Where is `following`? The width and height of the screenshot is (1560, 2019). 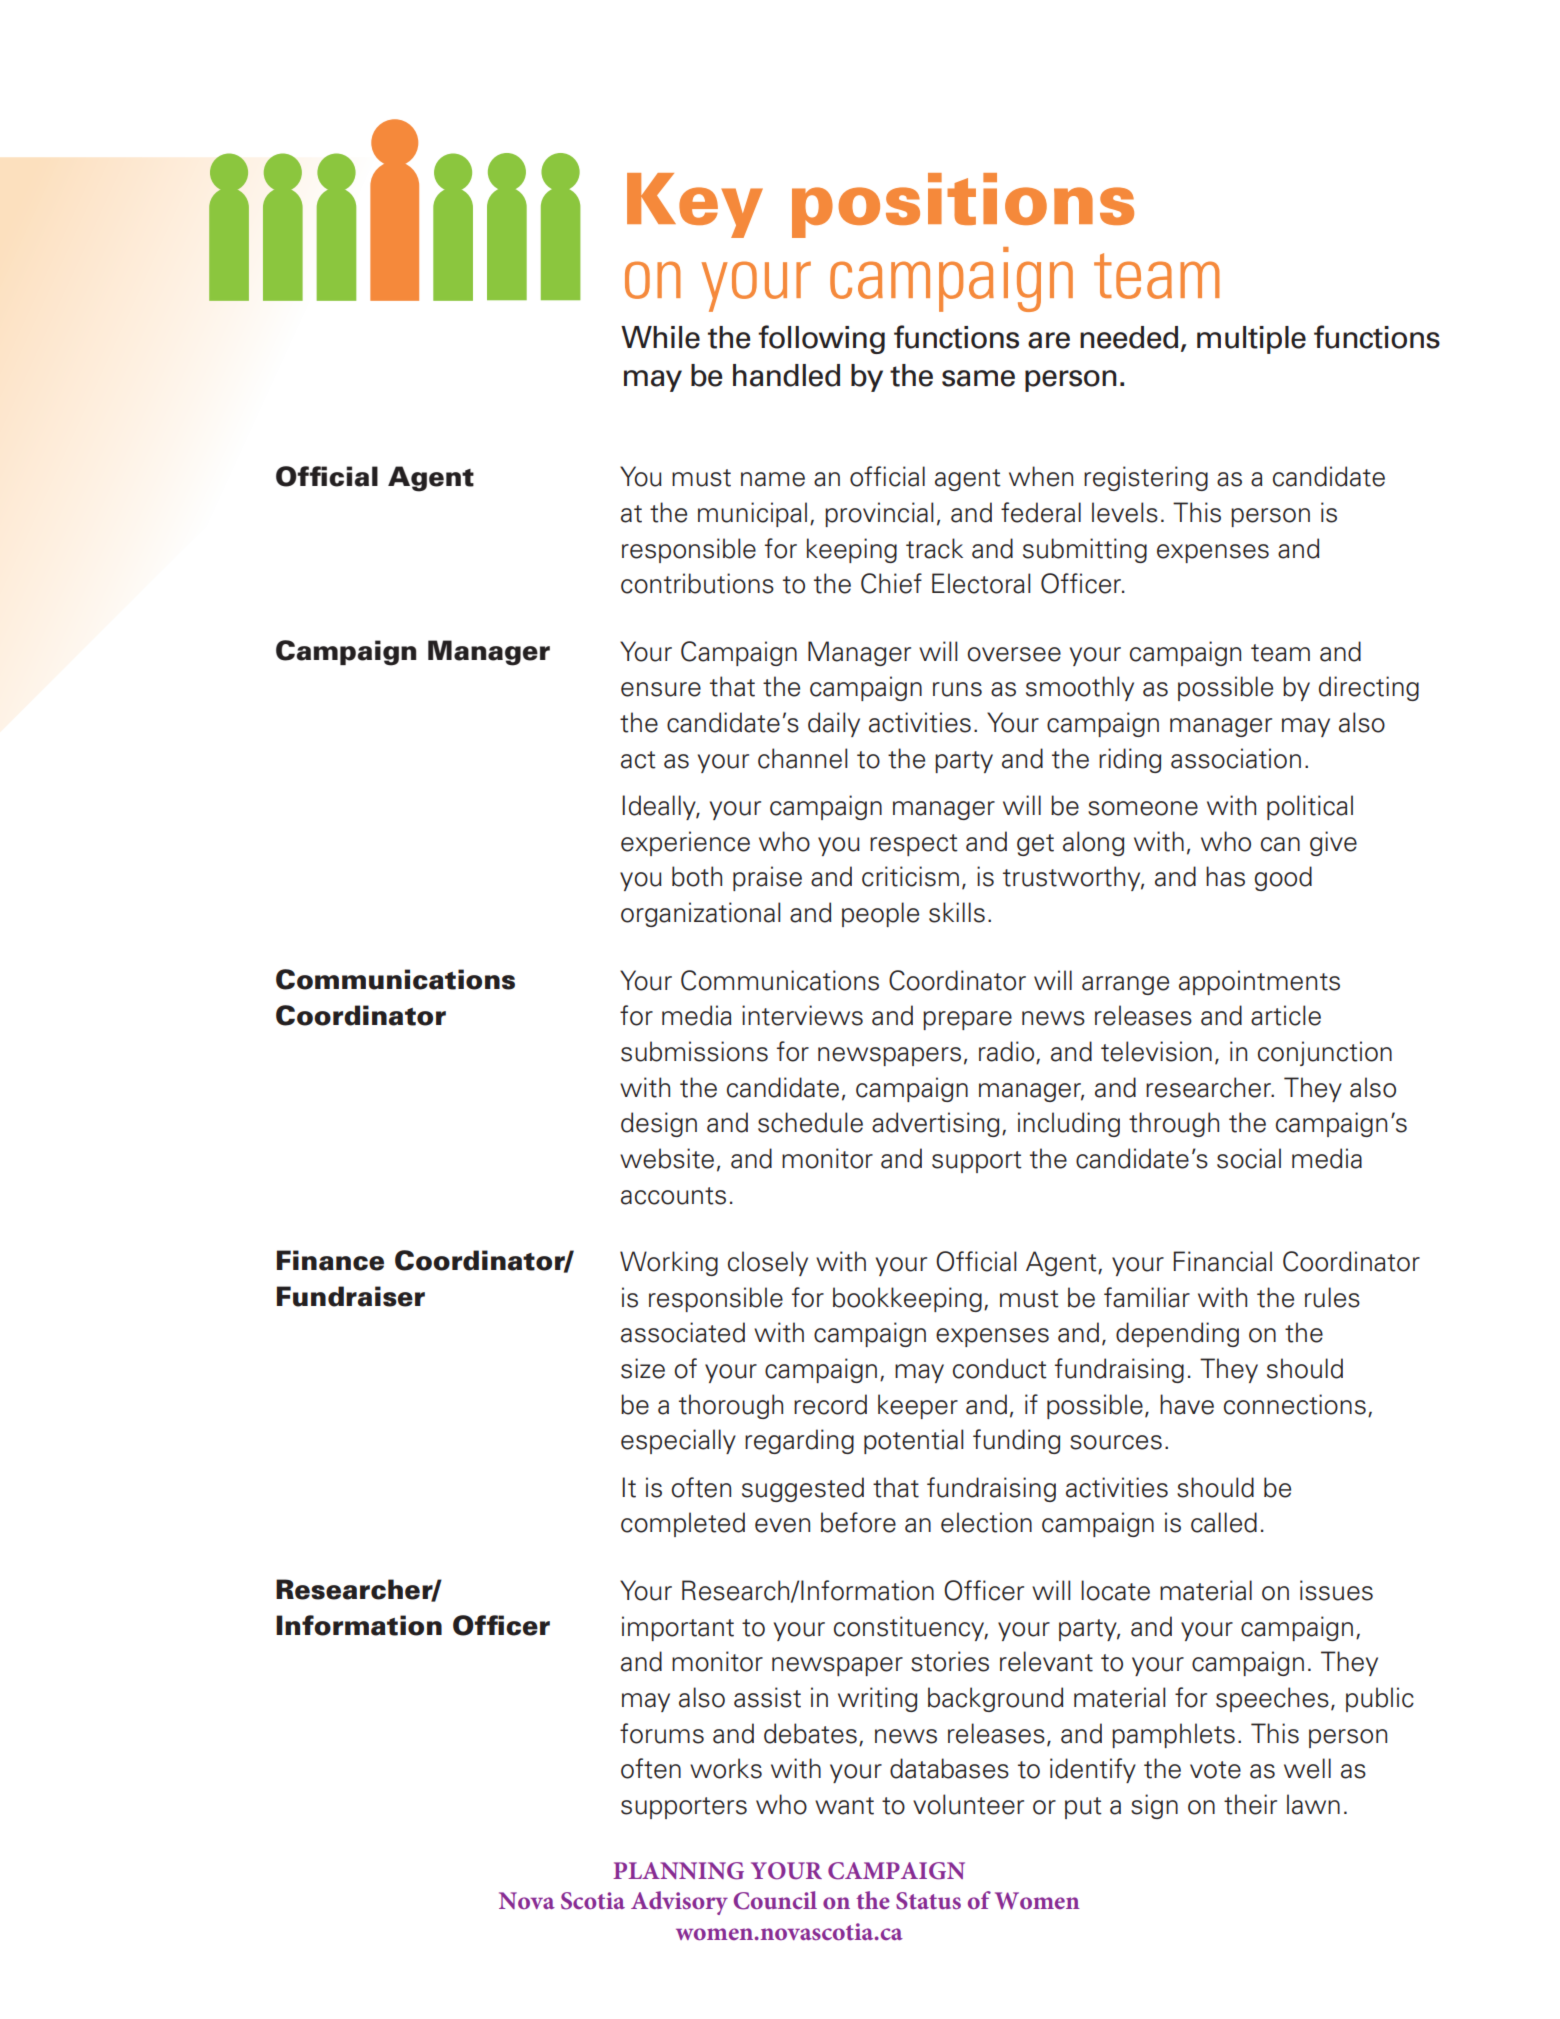 following is located at coordinates (821, 339).
